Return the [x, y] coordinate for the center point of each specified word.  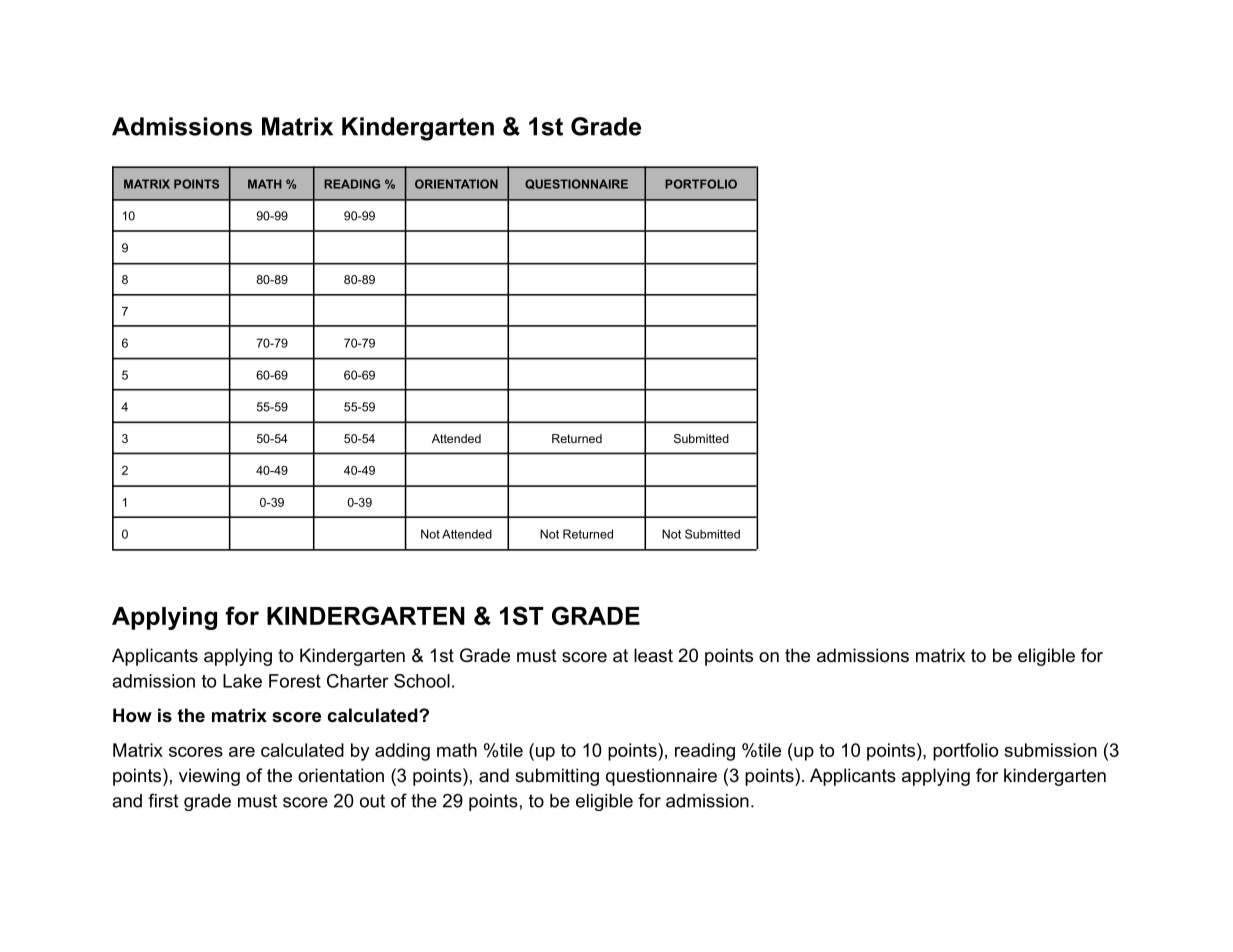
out [372, 801]
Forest [295, 681]
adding [402, 752]
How [132, 715]
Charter [358, 681]
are [242, 752]
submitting [557, 777]
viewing [209, 777]
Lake [242, 681]
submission [1050, 750]
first [163, 800]
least [653, 655]
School [422, 681]
